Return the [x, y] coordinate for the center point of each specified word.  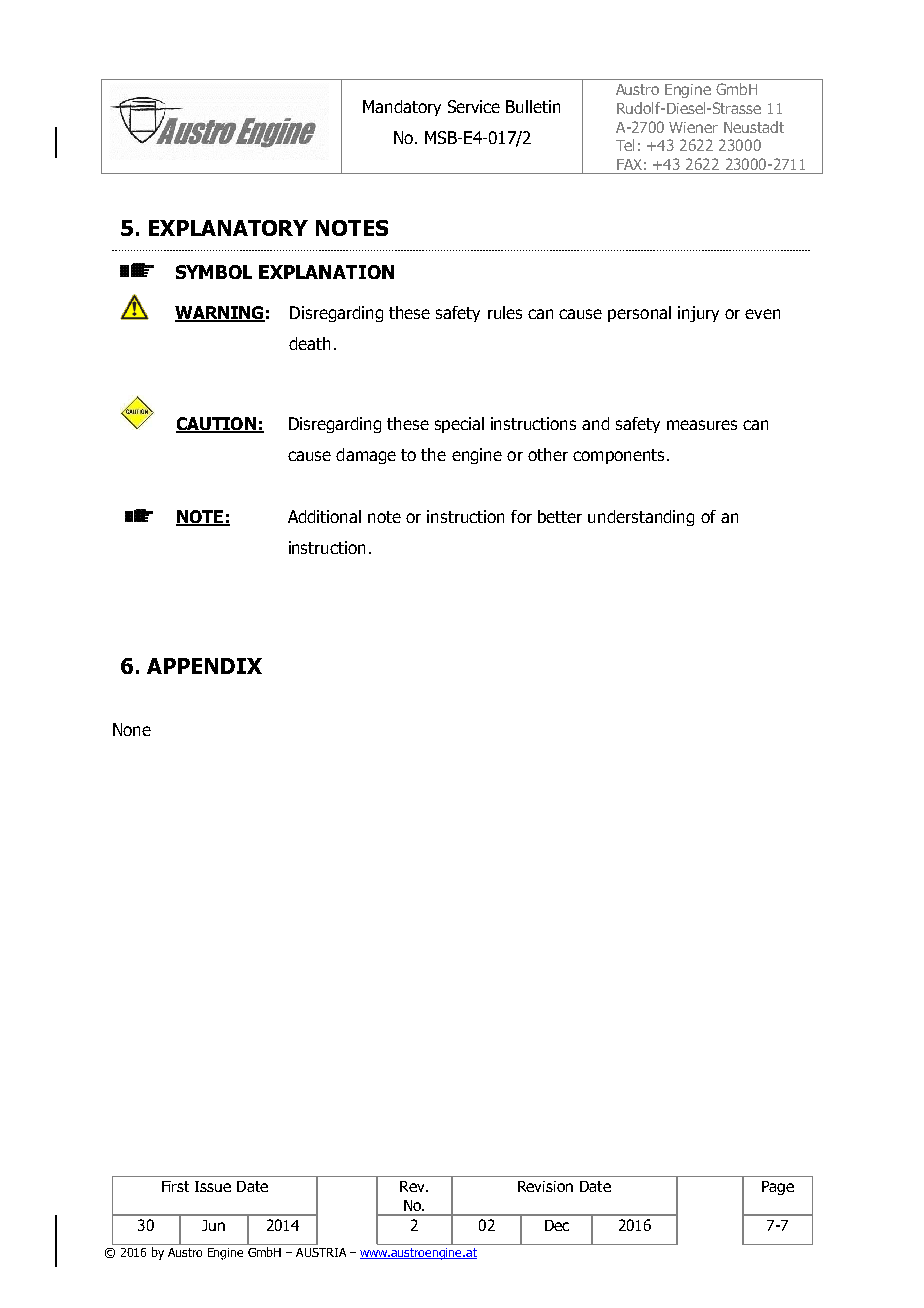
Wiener [693, 127]
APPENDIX [204, 666]
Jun [213, 1225]
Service [474, 106]
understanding [641, 518]
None [132, 729]
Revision [545, 1186]
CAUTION [217, 425]
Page [778, 1188]
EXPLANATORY [228, 228]
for [521, 516]
